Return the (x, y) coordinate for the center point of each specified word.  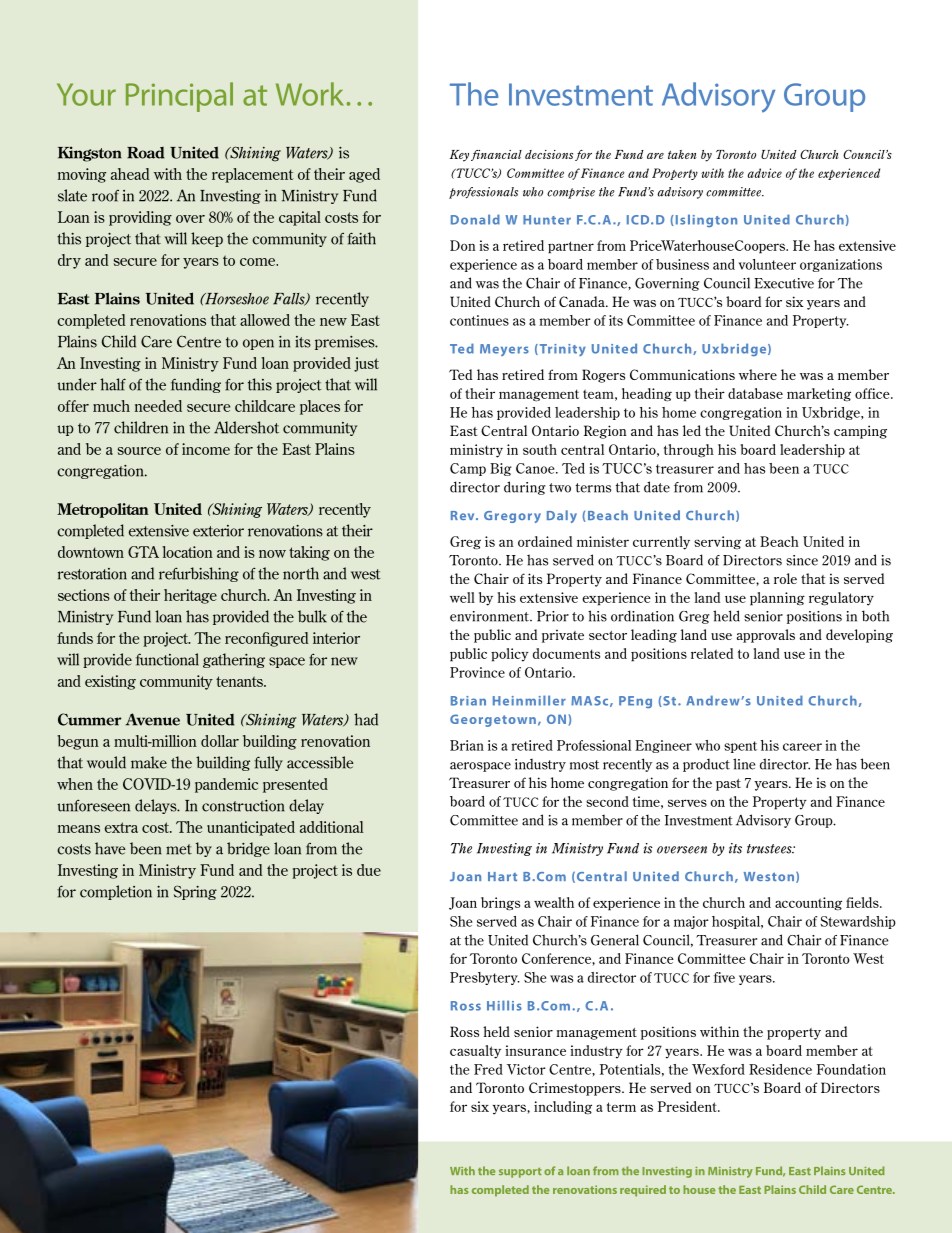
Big (501, 469)
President (688, 1106)
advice (765, 173)
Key (459, 156)
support (520, 1172)
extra (121, 827)
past (728, 785)
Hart (502, 876)
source (139, 451)
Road (146, 153)
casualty (475, 1052)
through (689, 451)
